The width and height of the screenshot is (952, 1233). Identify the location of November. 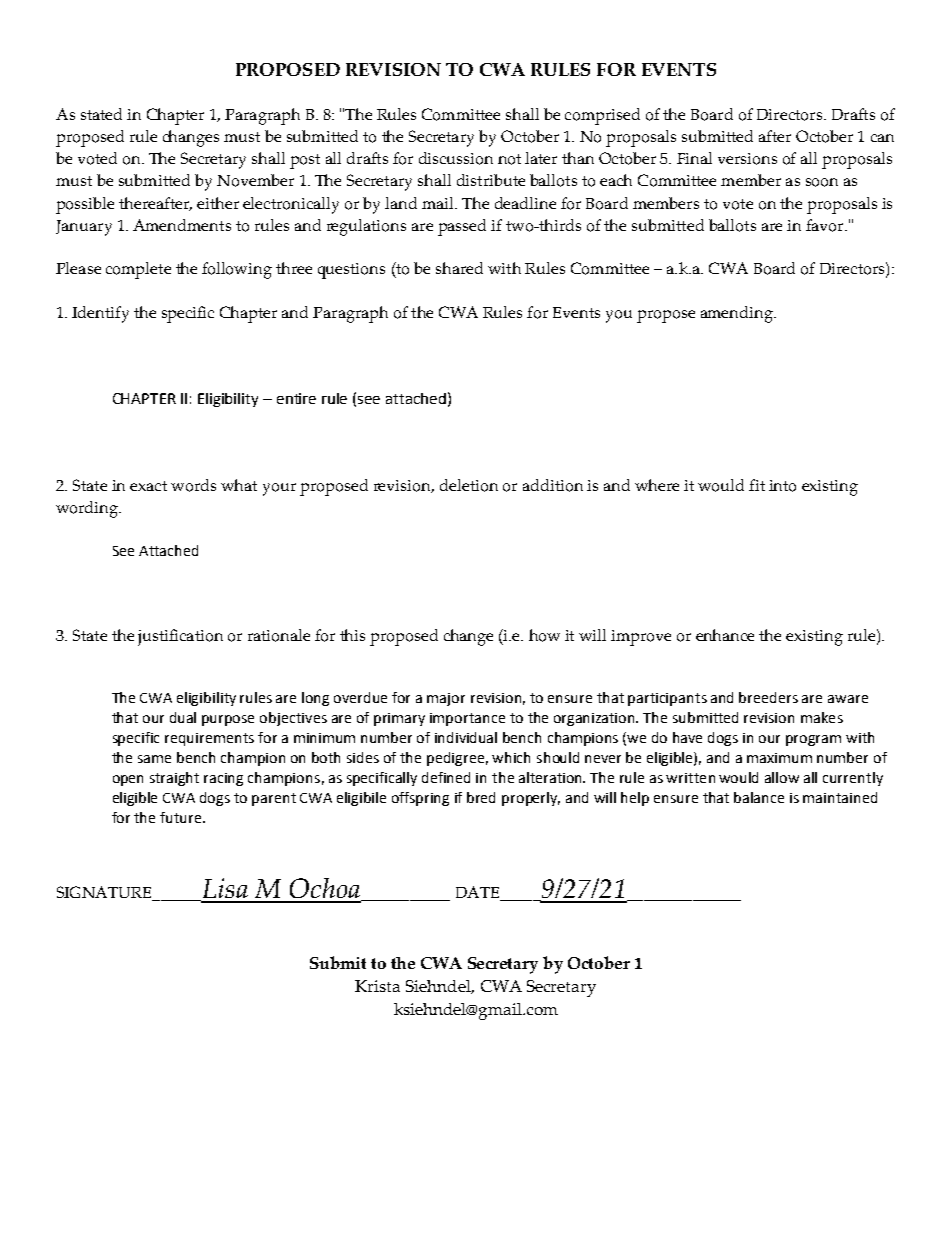
(255, 180).
